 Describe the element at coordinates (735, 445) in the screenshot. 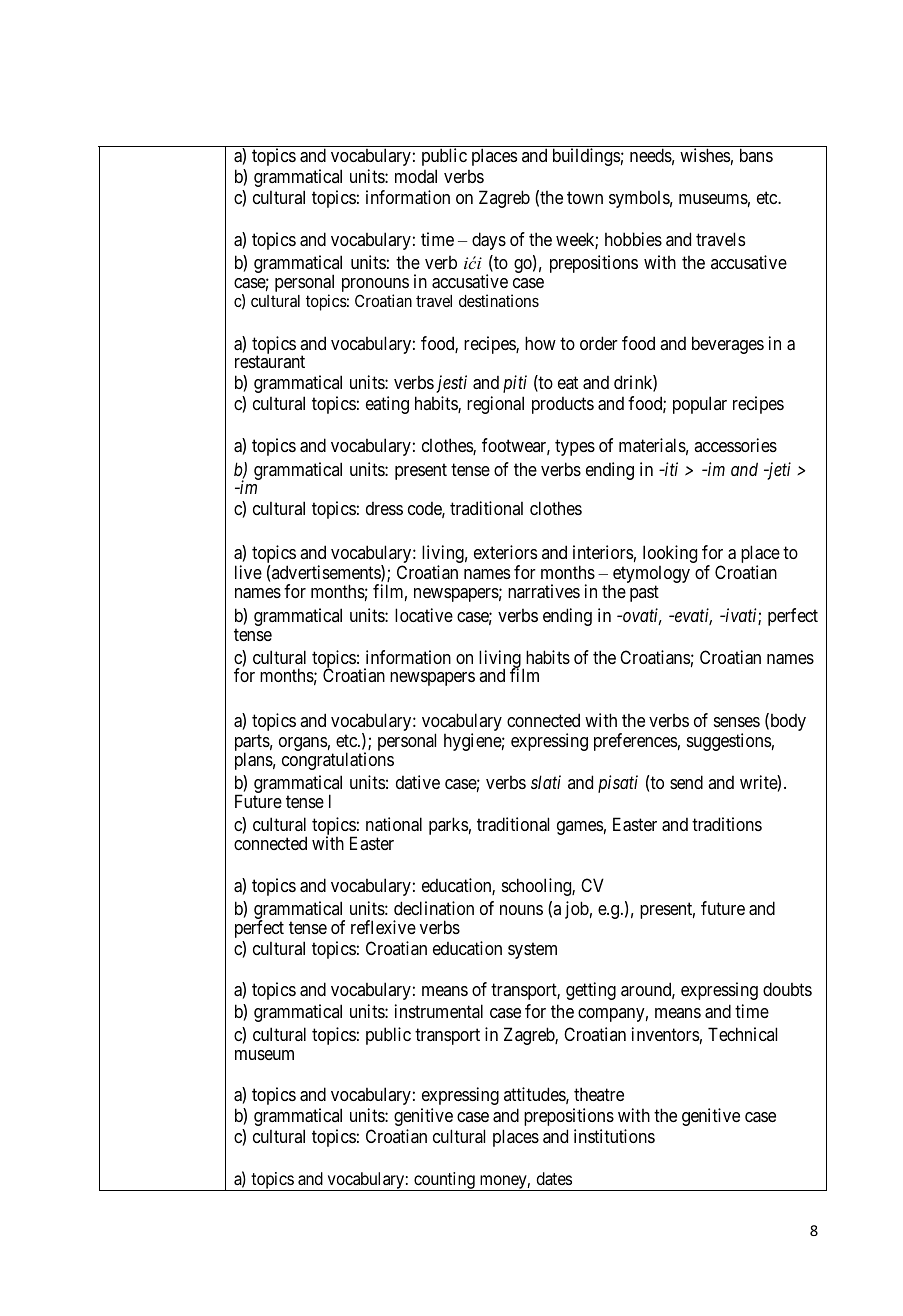

I see `accessories` at that location.
